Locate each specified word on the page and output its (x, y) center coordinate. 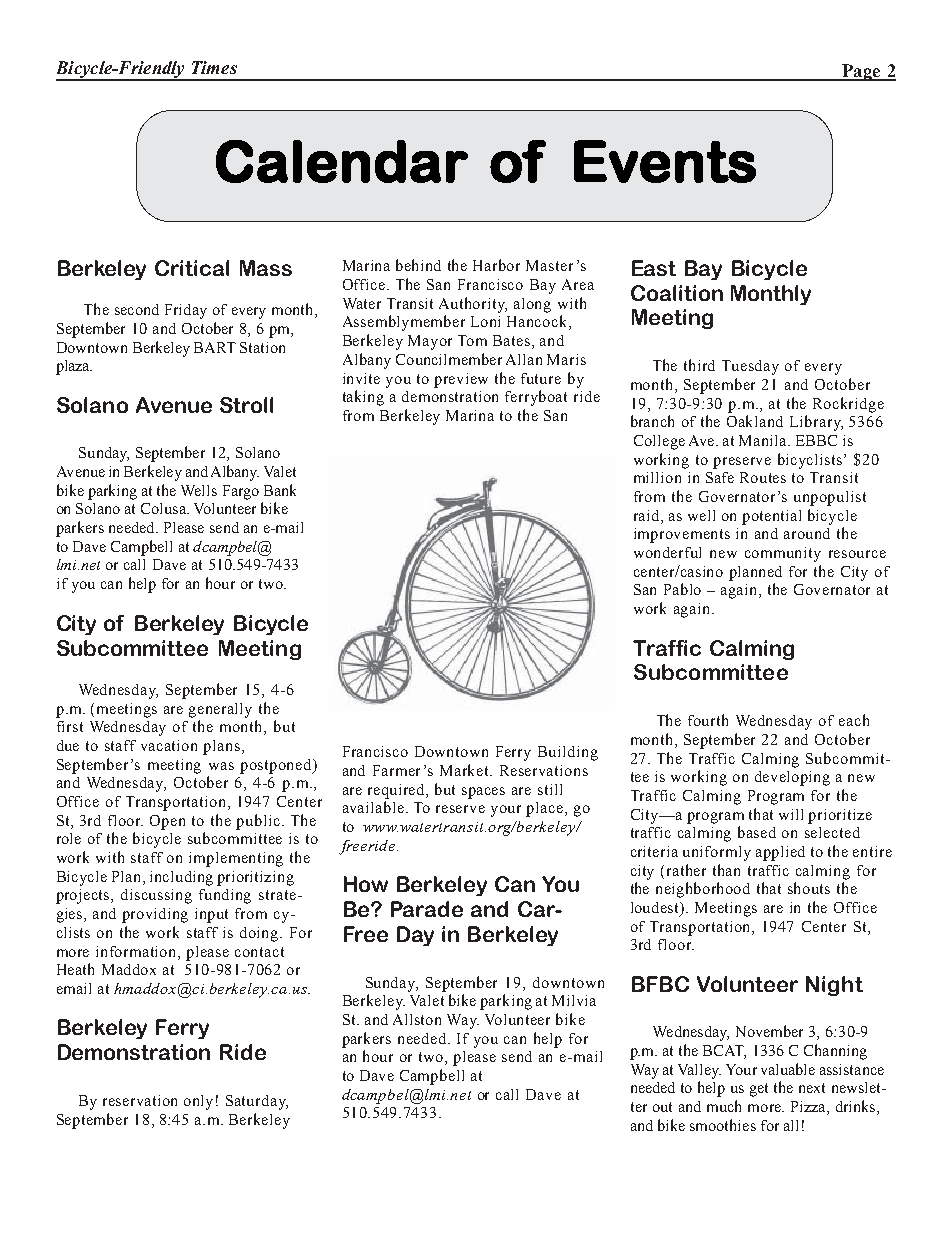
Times (214, 67)
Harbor (496, 265)
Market (466, 770)
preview (461, 380)
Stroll (246, 405)
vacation (169, 745)
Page (861, 72)
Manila (764, 440)
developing (792, 778)
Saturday (257, 1102)
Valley (699, 1071)
